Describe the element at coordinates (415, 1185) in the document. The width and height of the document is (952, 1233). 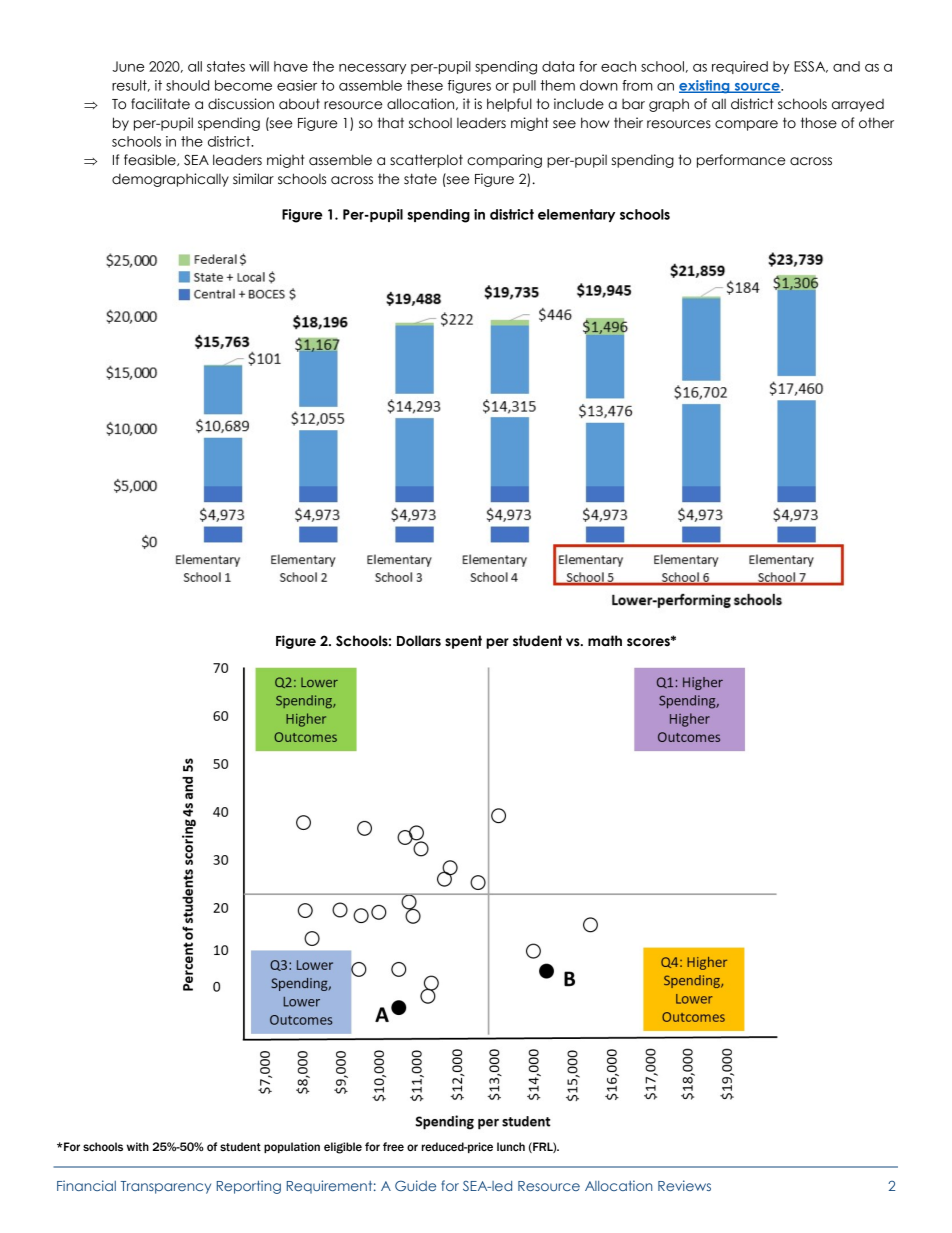
I see `Guide` at that location.
